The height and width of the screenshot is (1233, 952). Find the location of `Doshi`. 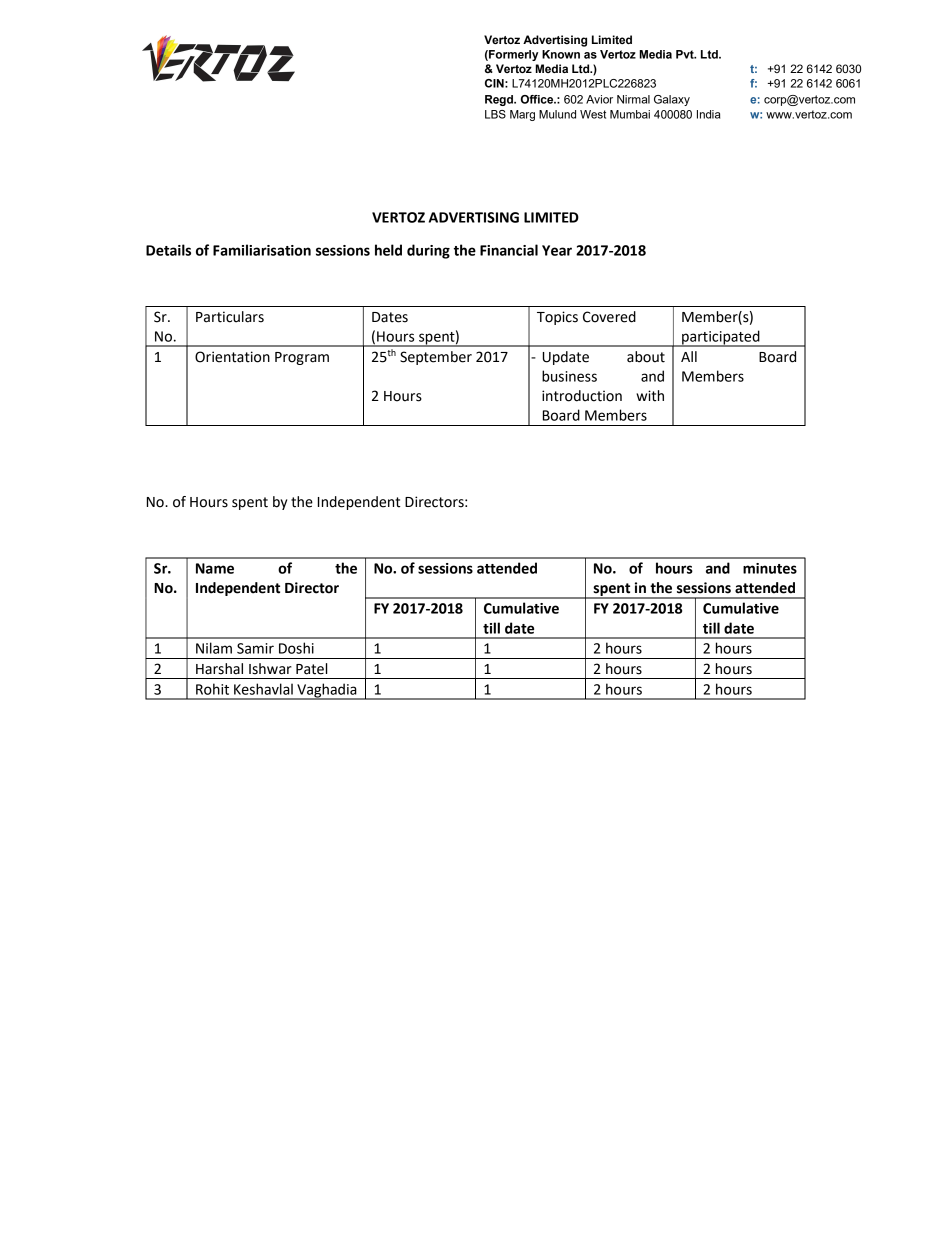

Doshi is located at coordinates (296, 648).
